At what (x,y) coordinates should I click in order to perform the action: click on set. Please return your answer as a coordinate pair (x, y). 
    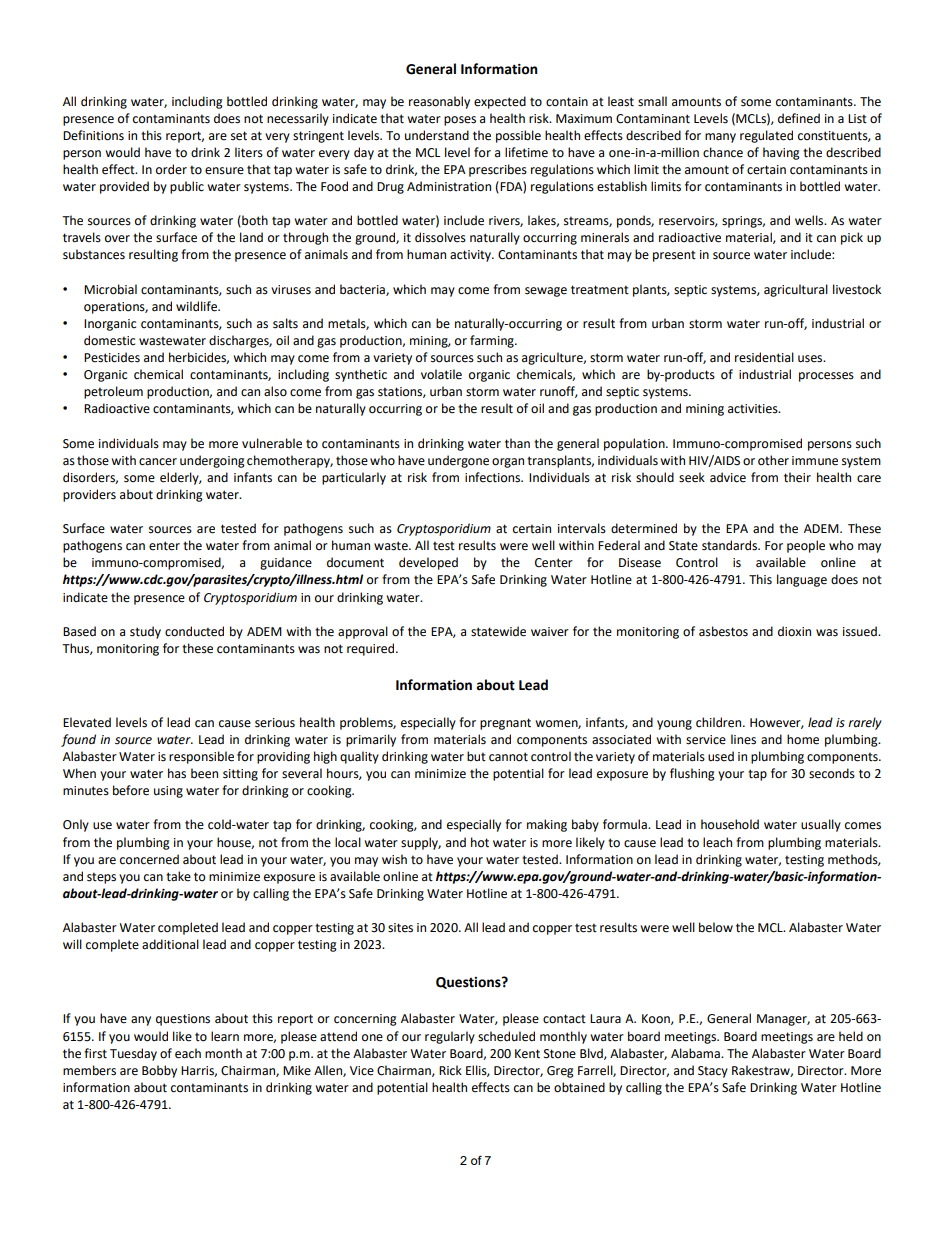
    Looking at the image, I should click on (239, 136).
